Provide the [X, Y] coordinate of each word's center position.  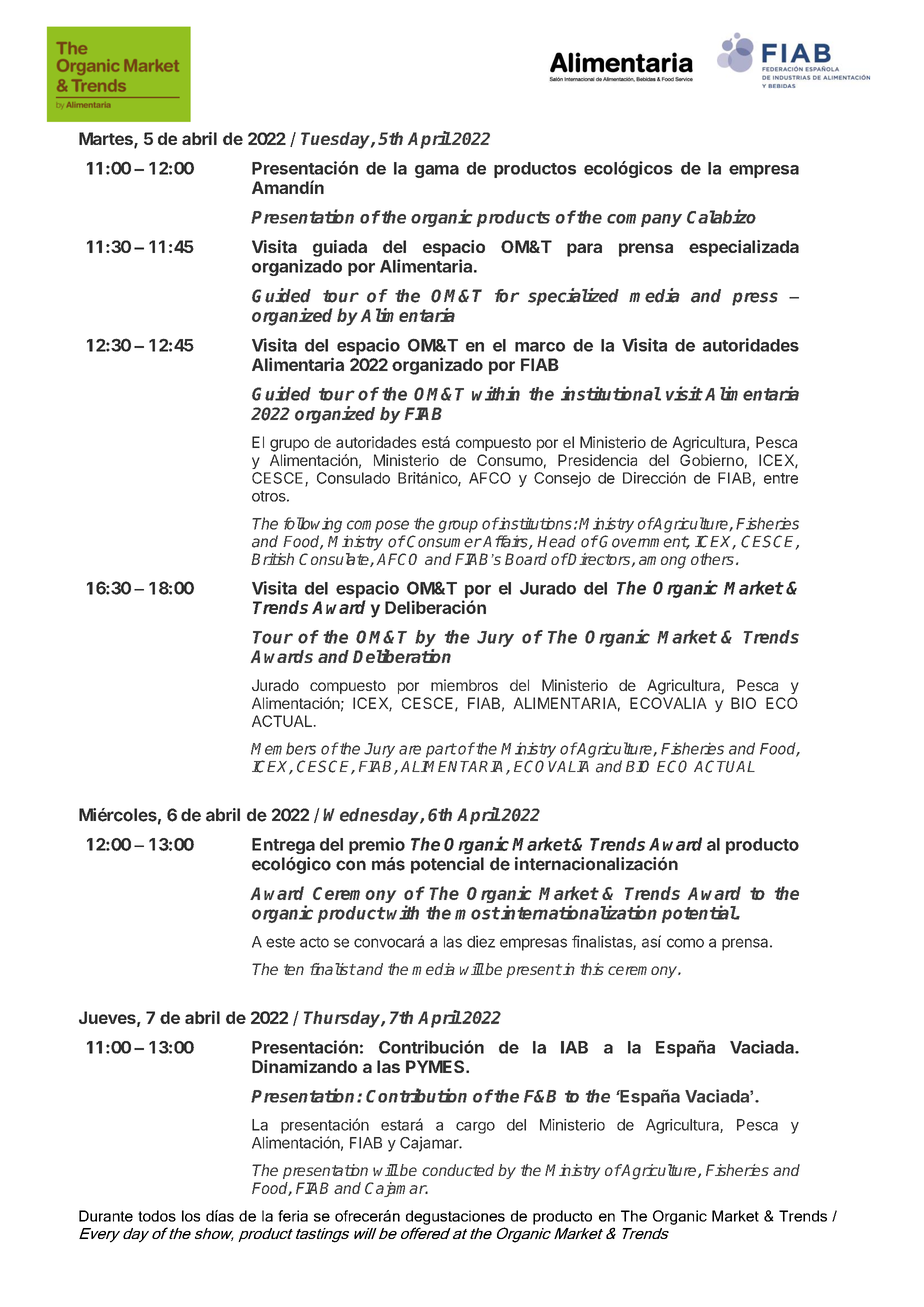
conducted [458, 1170]
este [280, 942]
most [477, 913]
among [662, 562]
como [685, 943]
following [313, 525]
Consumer [443, 541]
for [507, 296]
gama [437, 171]
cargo [475, 1128]
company [644, 220]
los [191, 1216]
